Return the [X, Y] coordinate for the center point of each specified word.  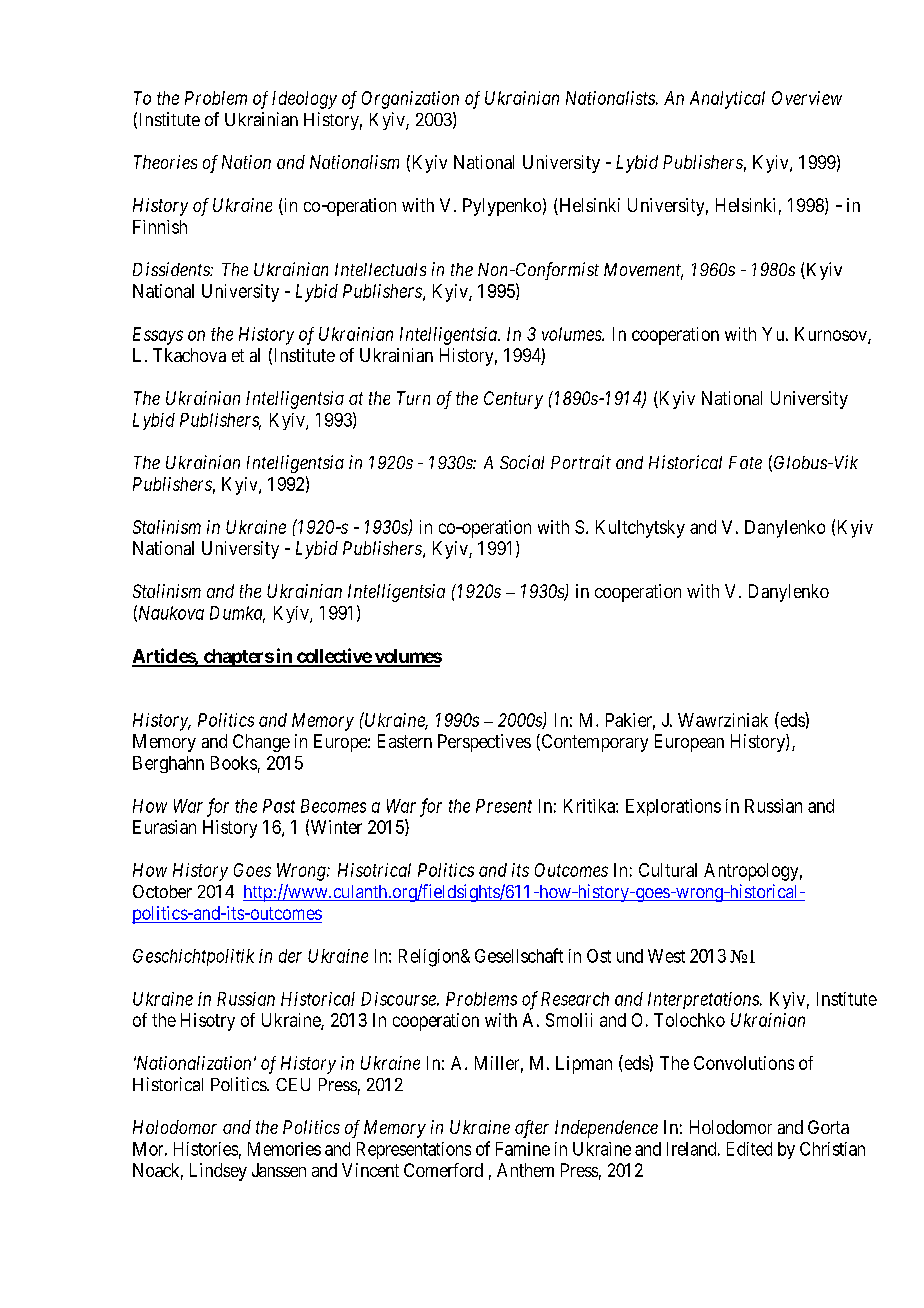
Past [279, 806]
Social [522, 462]
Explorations [673, 807]
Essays [158, 336]
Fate [745, 462]
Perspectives [484, 743]
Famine [523, 1149]
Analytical [727, 100]
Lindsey [218, 1172]
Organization [410, 100]
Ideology [304, 100]
